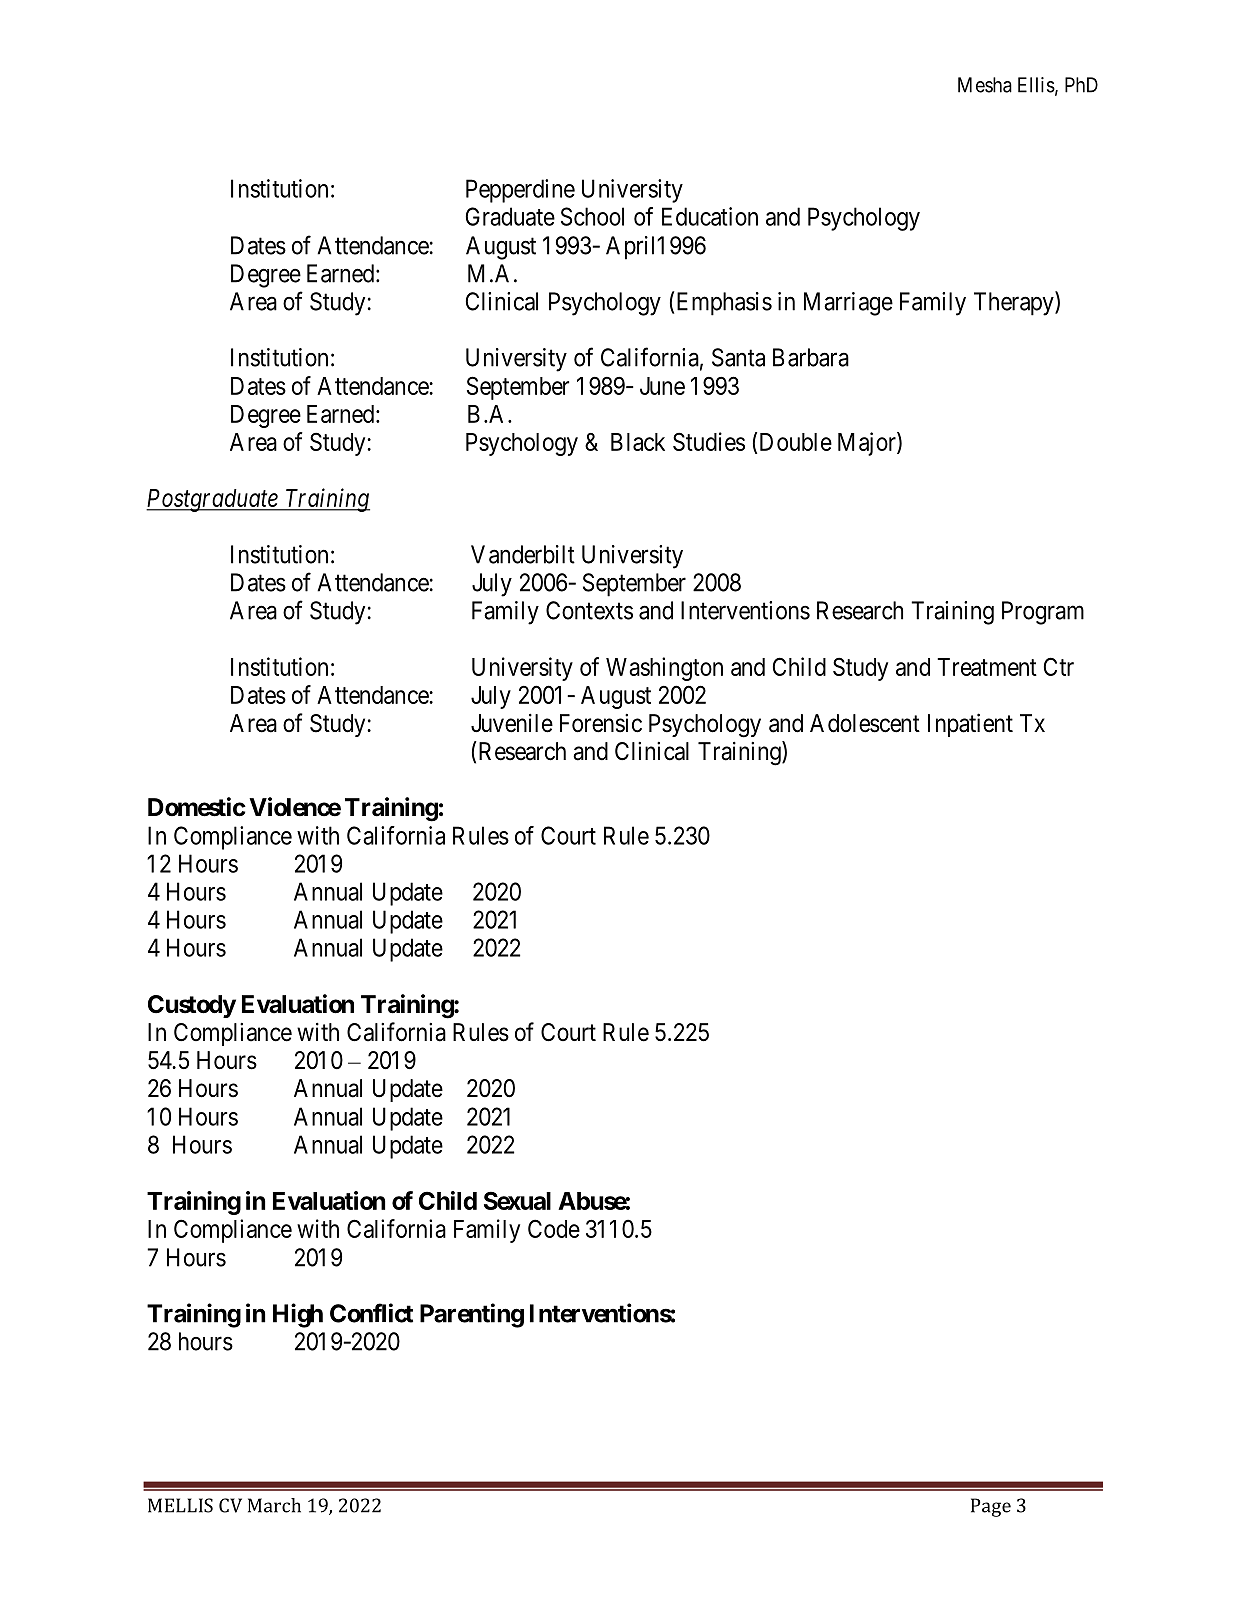 This screenshot has height=1613, width=1246. Describe the element at coordinates (298, 1315) in the screenshot. I see `High` at that location.
